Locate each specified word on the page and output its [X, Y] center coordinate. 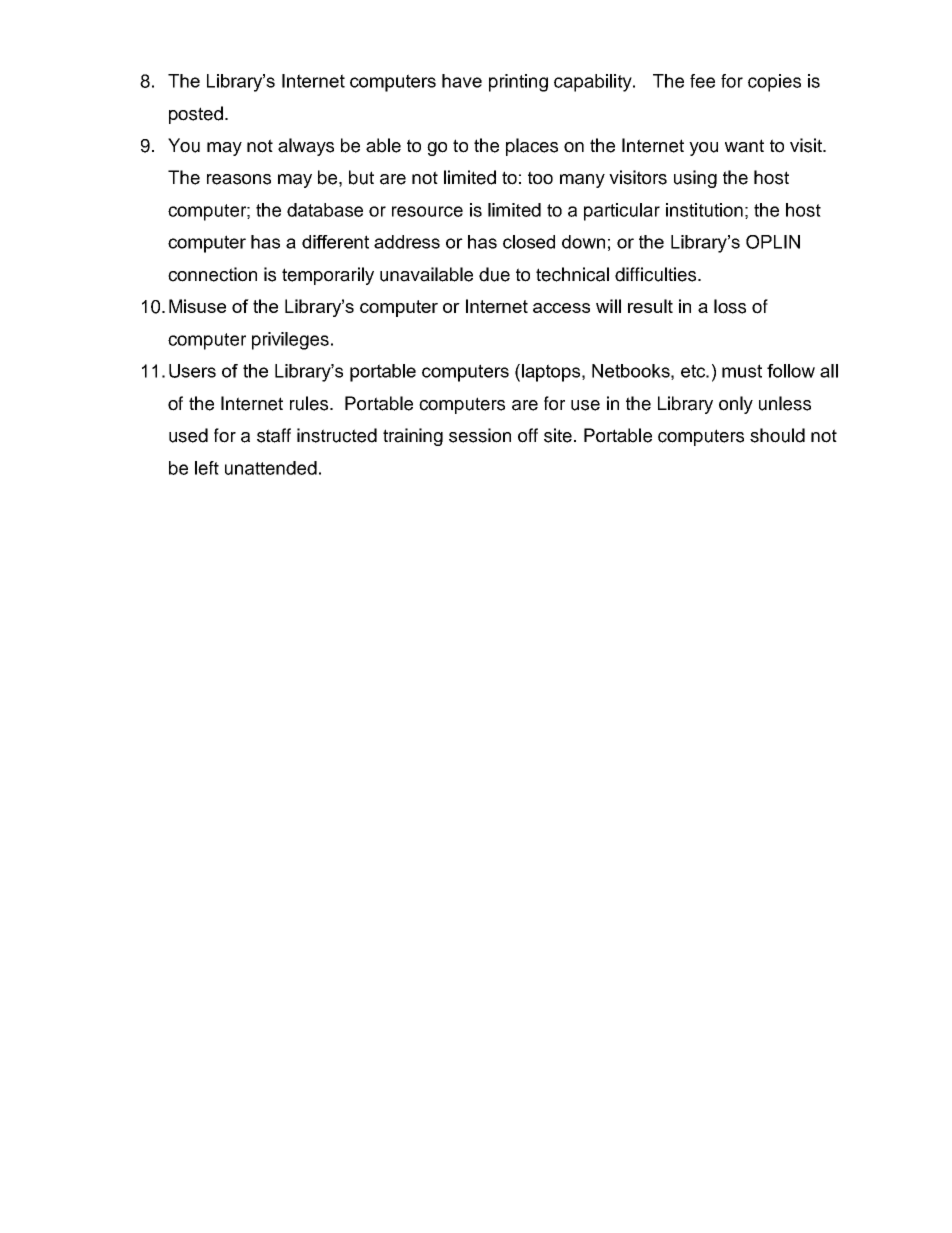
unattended [271, 468]
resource [427, 211]
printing [518, 83]
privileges [290, 341]
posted [197, 115]
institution [704, 210]
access [561, 308]
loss [730, 306]
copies [774, 83]
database [325, 210]
